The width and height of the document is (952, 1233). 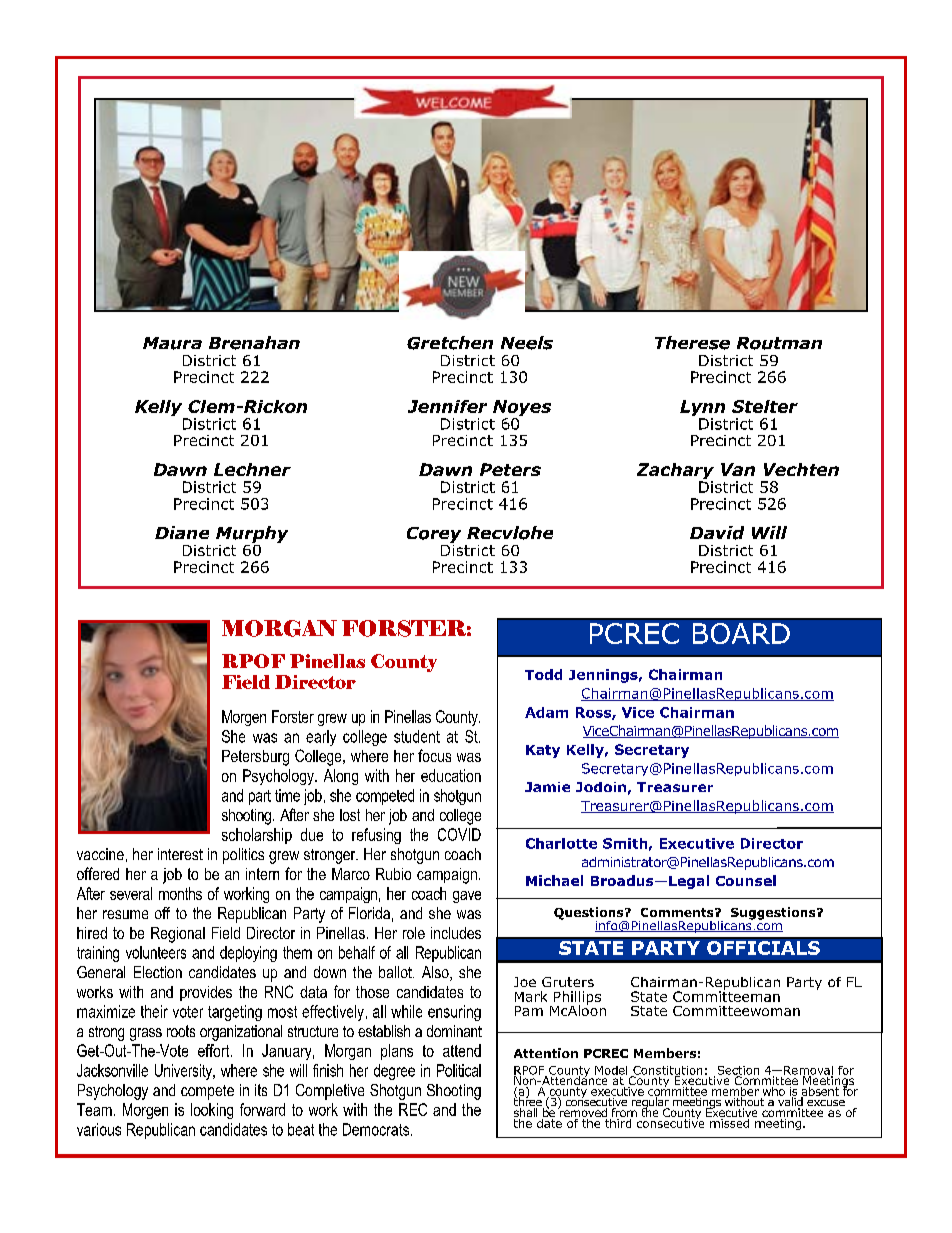 What do you see at coordinates (434, 535) in the document?
I see `Corey` at bounding box center [434, 535].
